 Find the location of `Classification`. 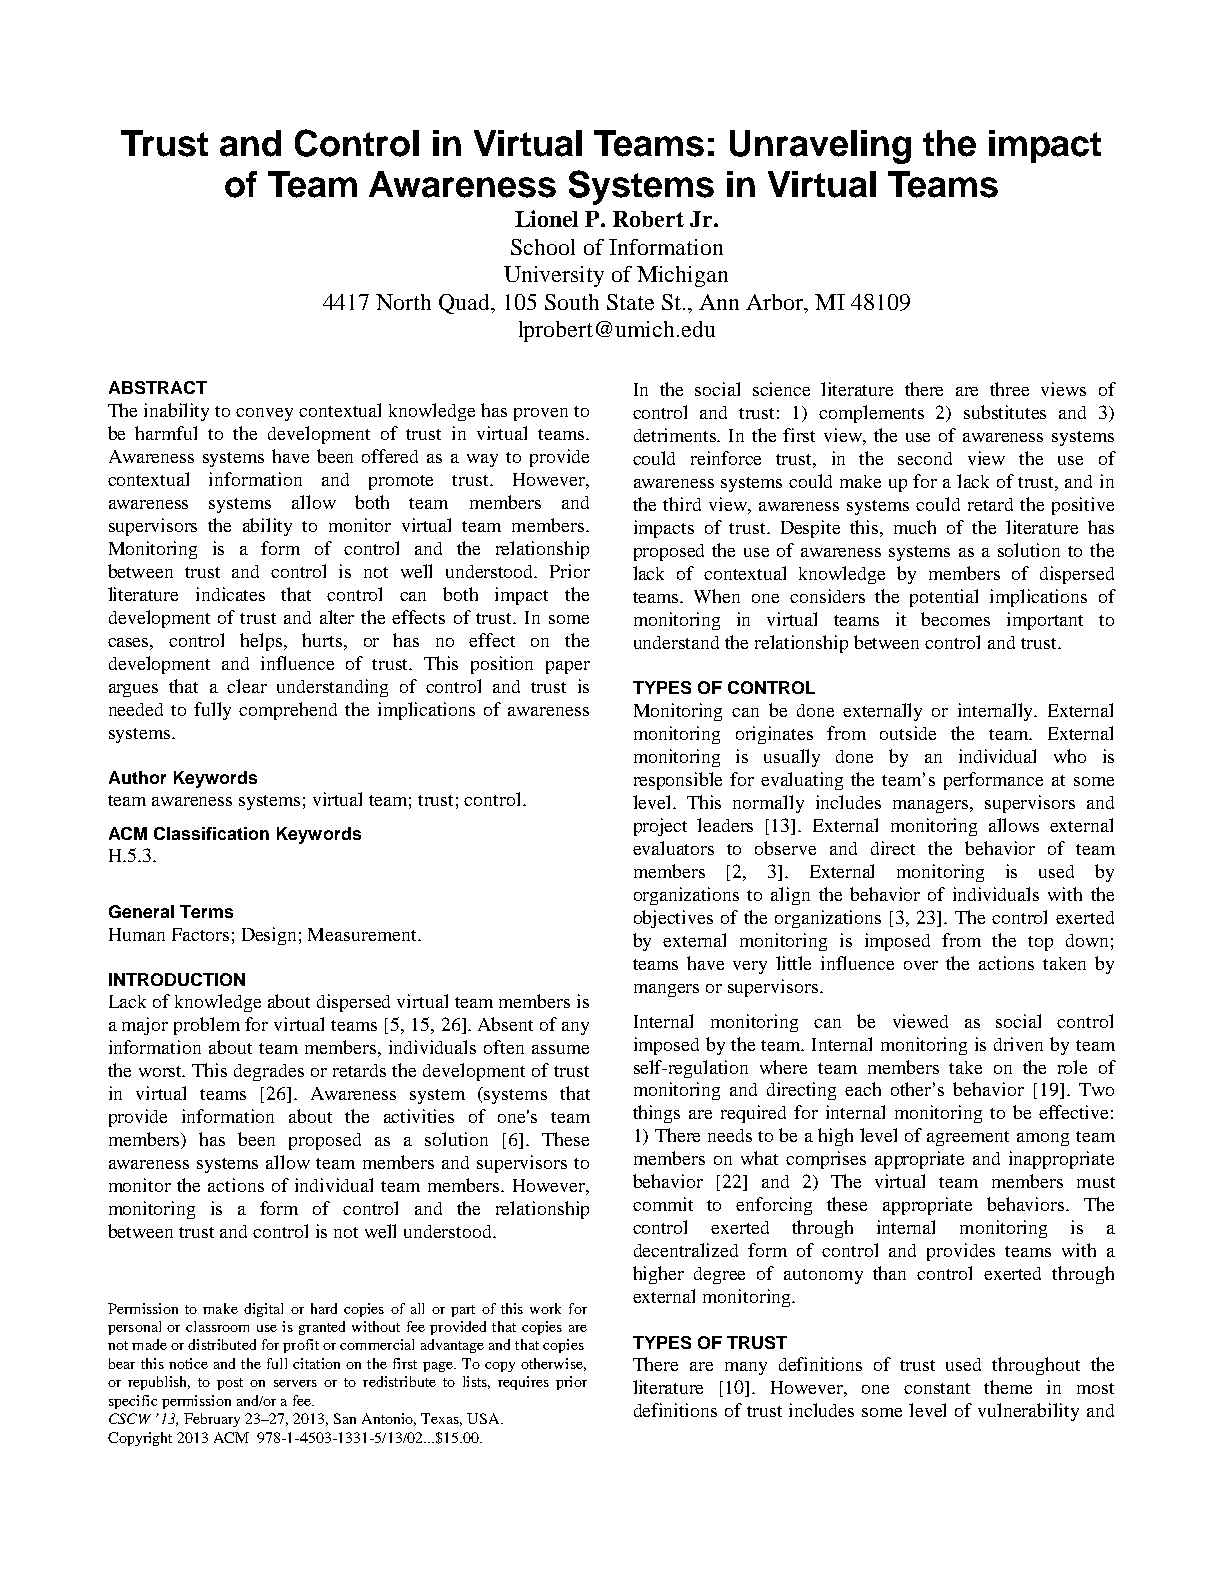

Classification is located at coordinates (211, 833).
